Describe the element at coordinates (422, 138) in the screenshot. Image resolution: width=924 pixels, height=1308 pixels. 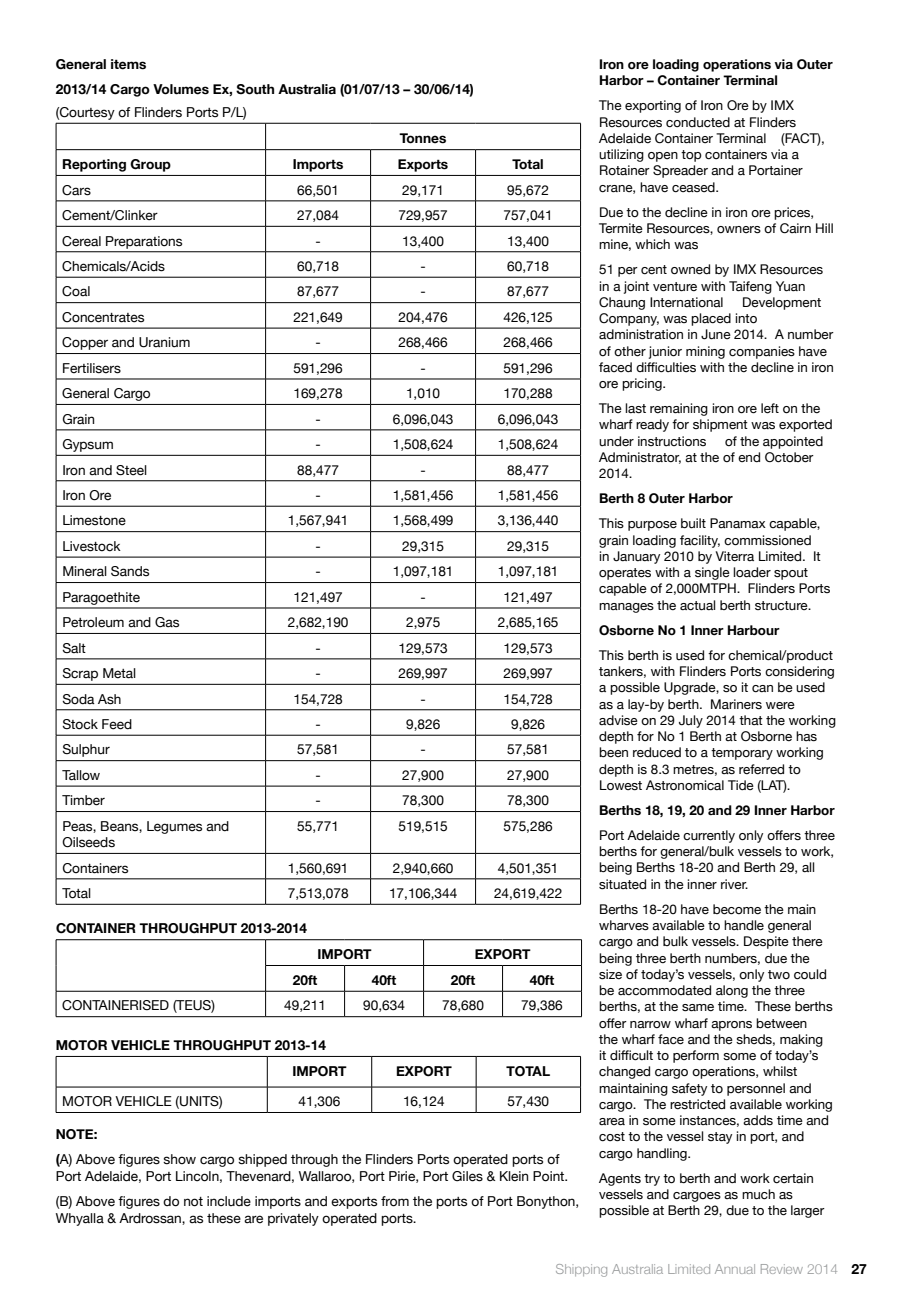
I see `Tonnes` at that location.
